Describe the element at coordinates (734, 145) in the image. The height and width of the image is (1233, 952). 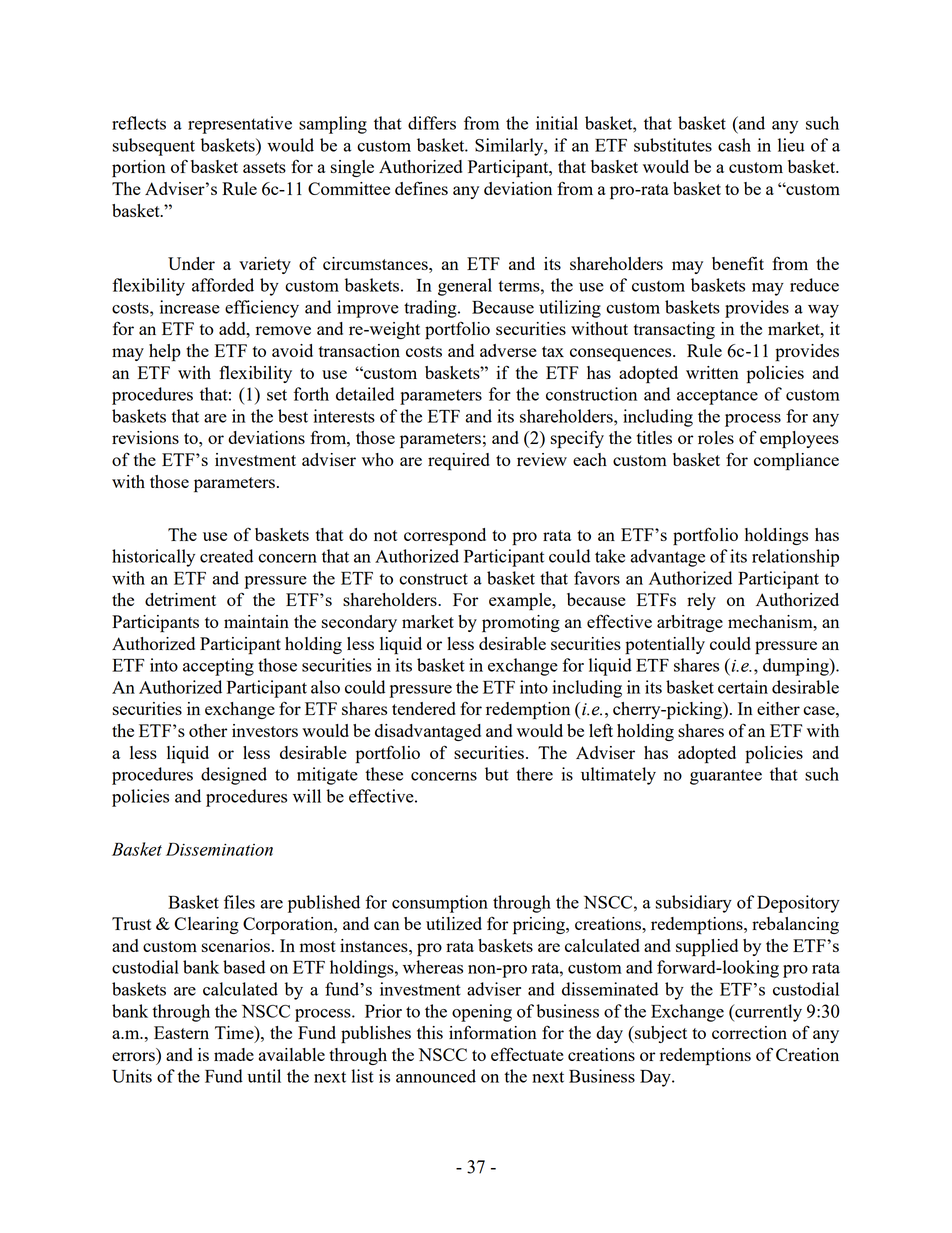
I see `cash` at that location.
